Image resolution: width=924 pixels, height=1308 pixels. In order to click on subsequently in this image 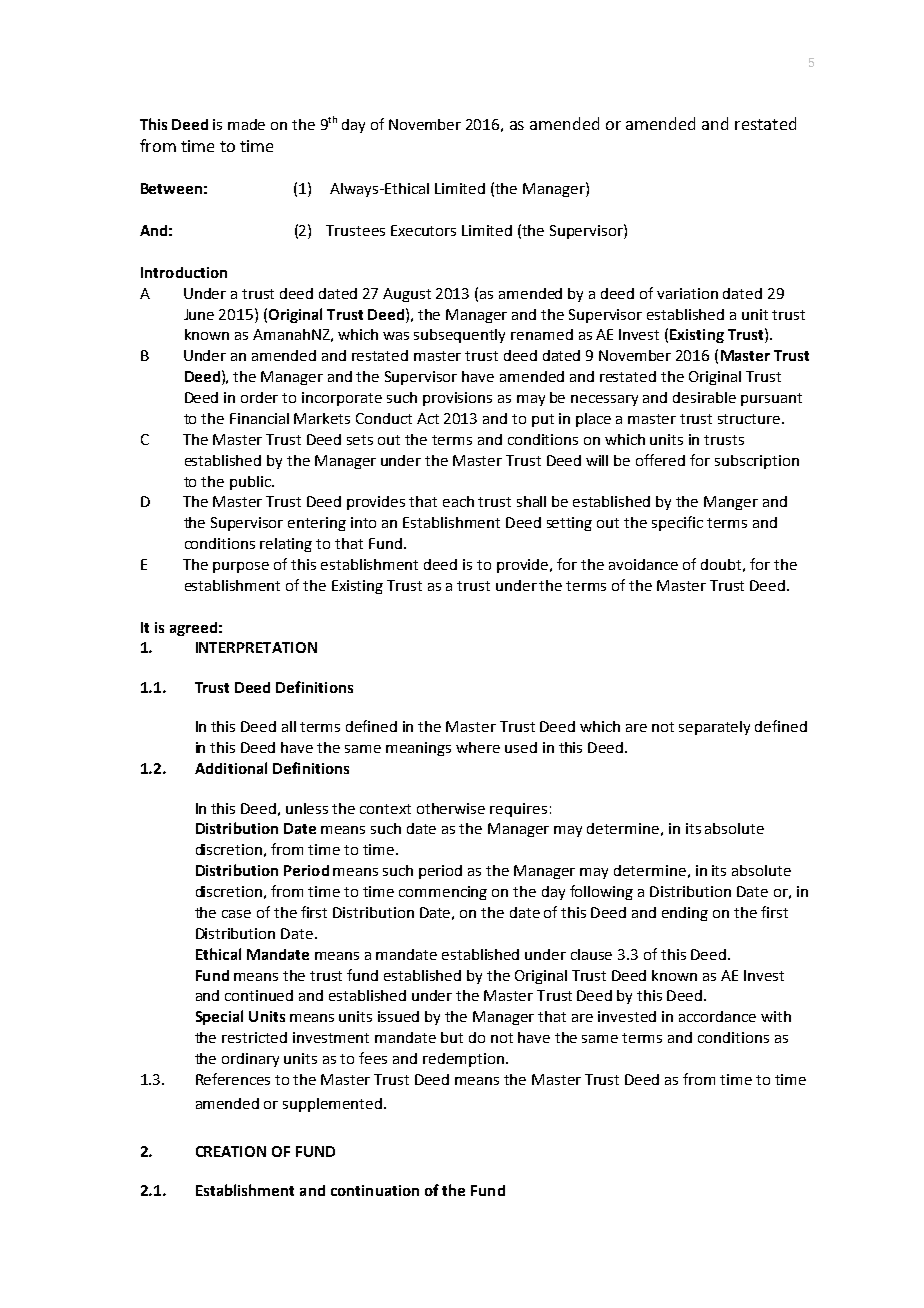, I will do `click(459, 336)`.
